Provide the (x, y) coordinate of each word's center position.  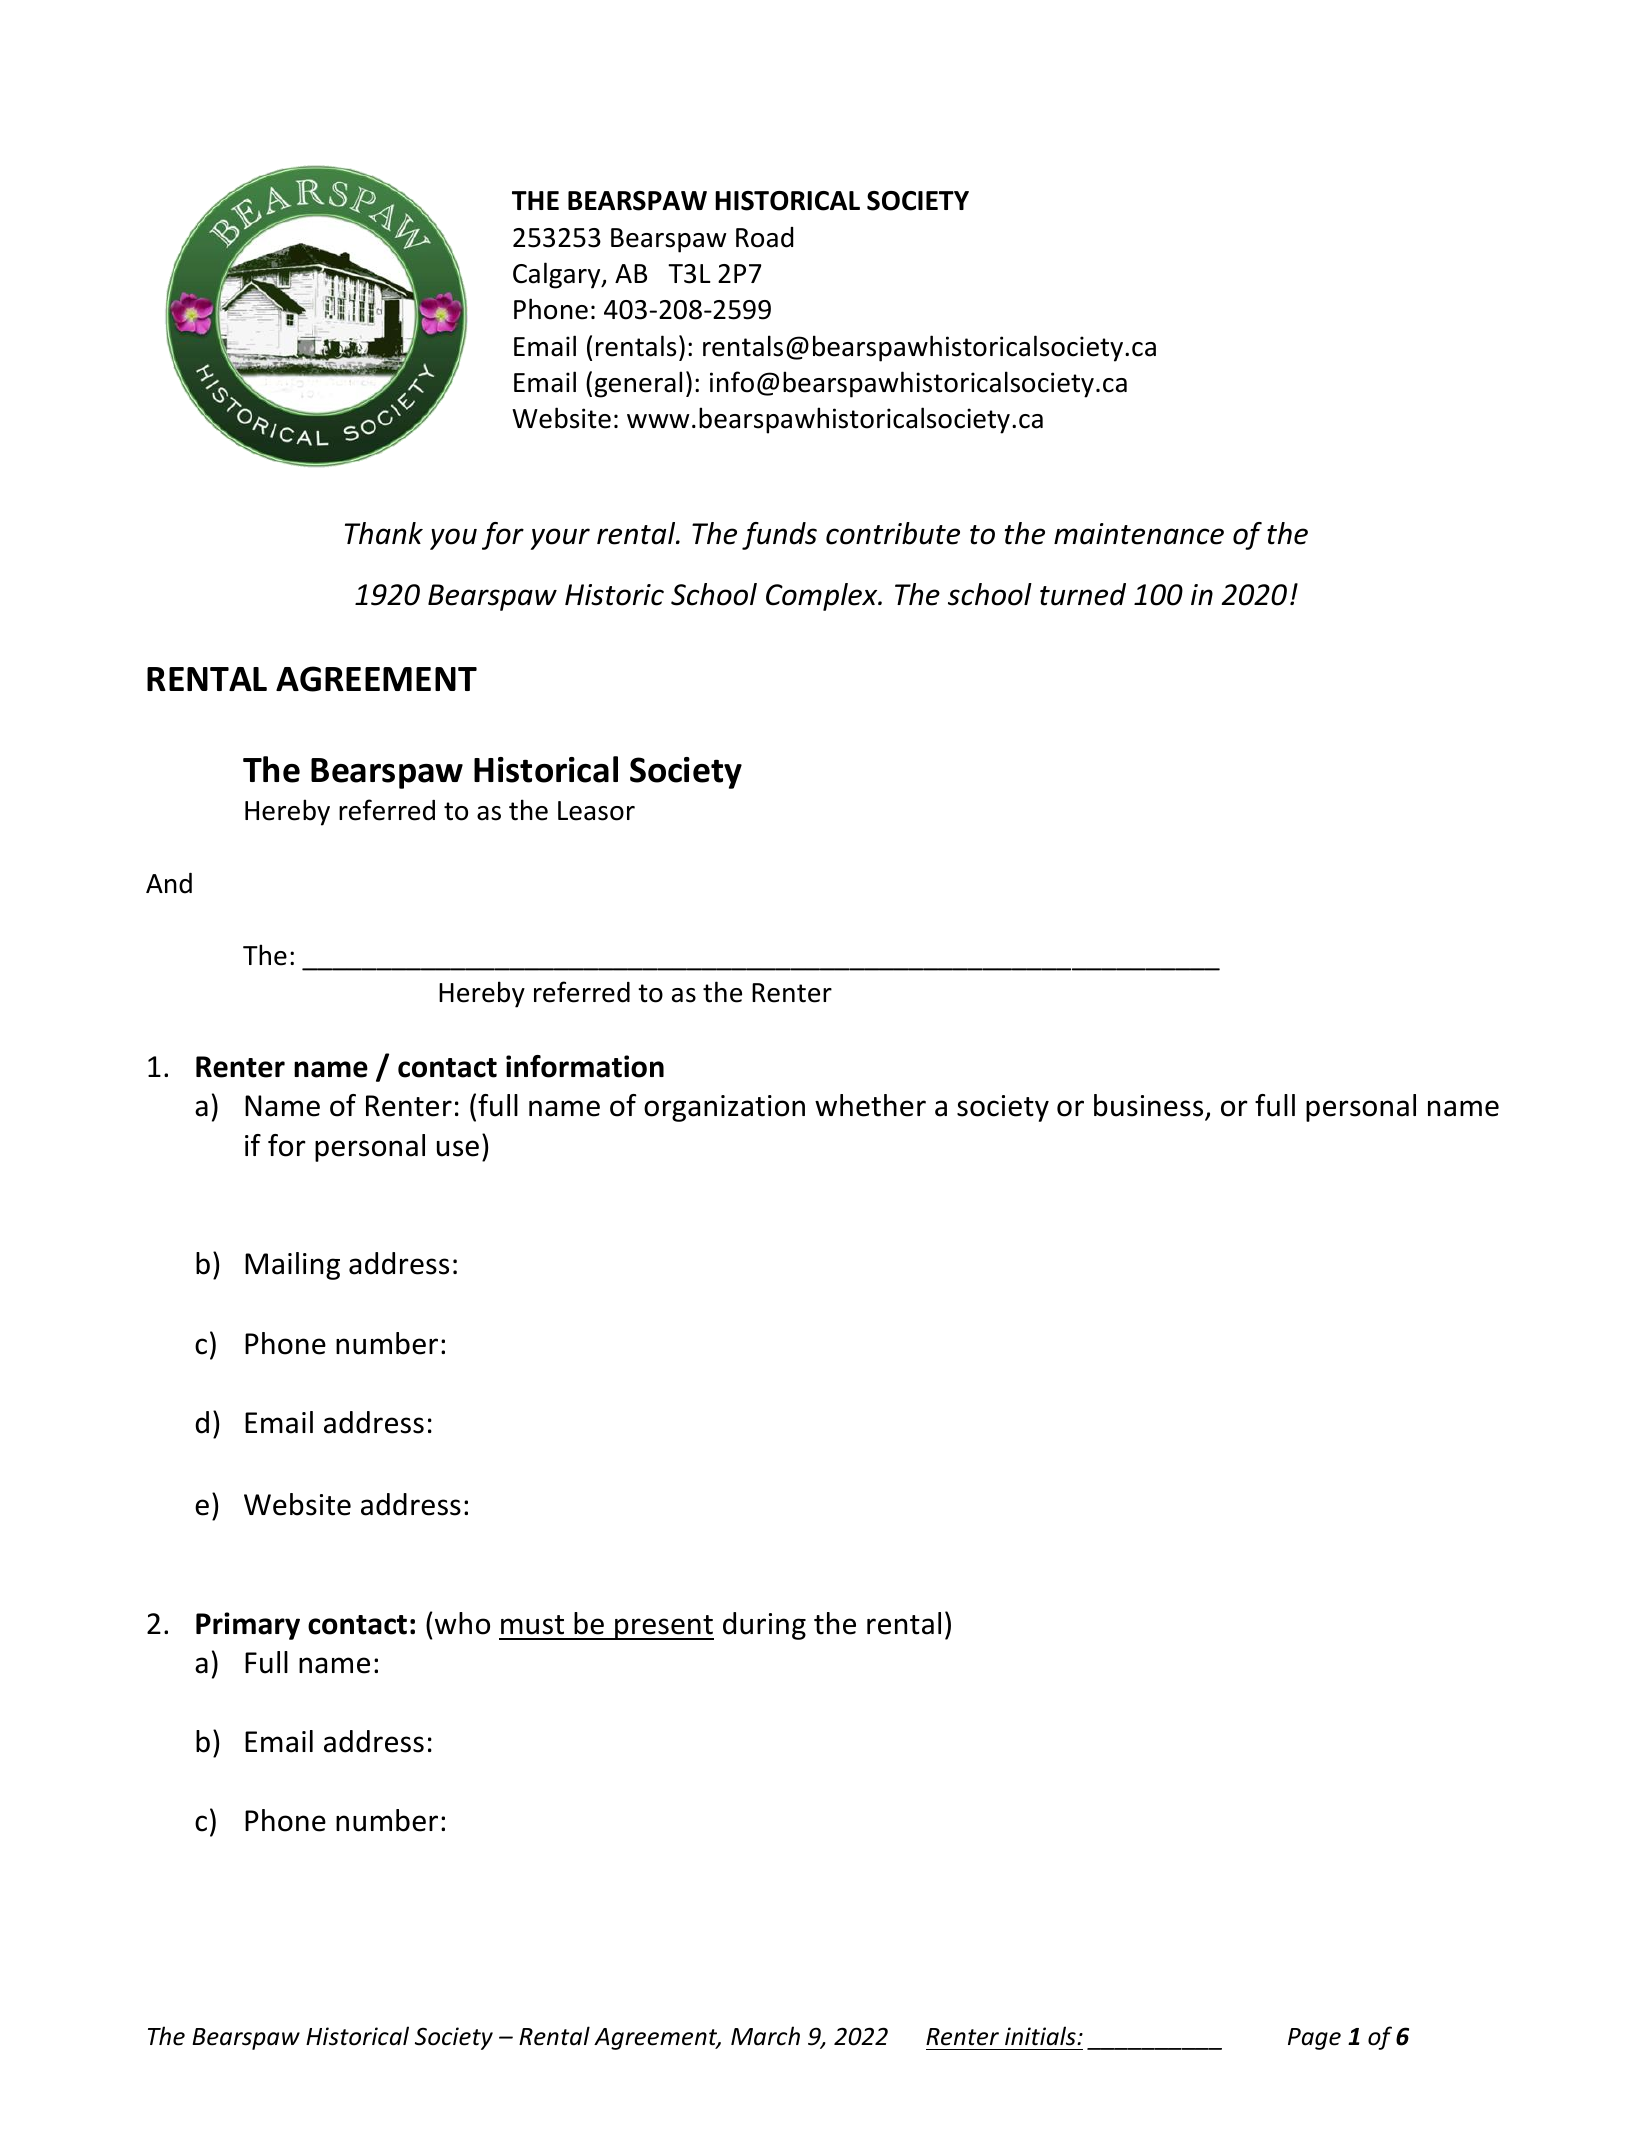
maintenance (1139, 534)
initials (1041, 2036)
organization (724, 1108)
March (765, 2036)
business (1150, 1106)
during (764, 1626)
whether (870, 1105)
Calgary (558, 275)
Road (764, 237)
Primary (248, 1626)
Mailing (292, 1266)
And (169, 883)
